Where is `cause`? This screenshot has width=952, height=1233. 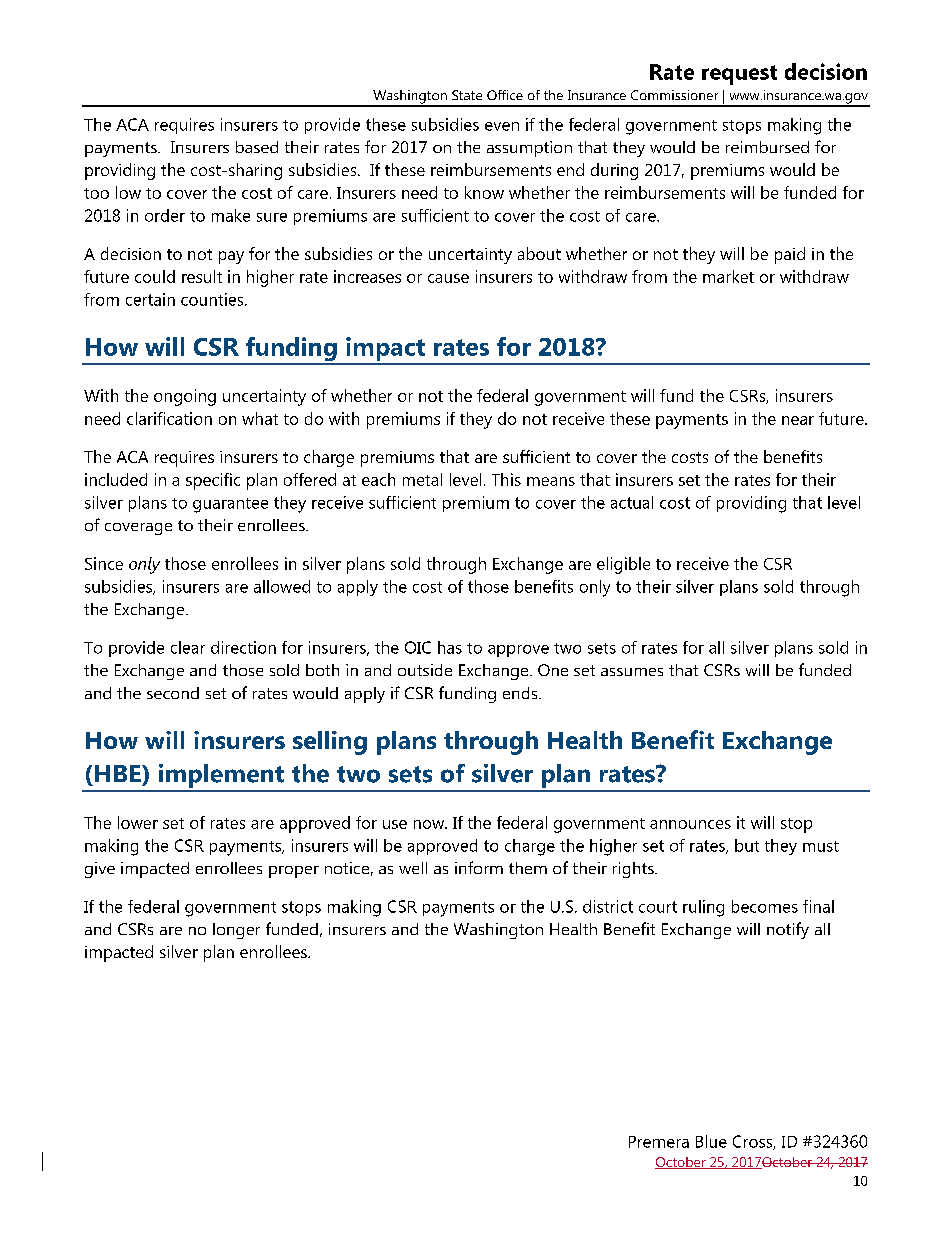 cause is located at coordinates (448, 278).
